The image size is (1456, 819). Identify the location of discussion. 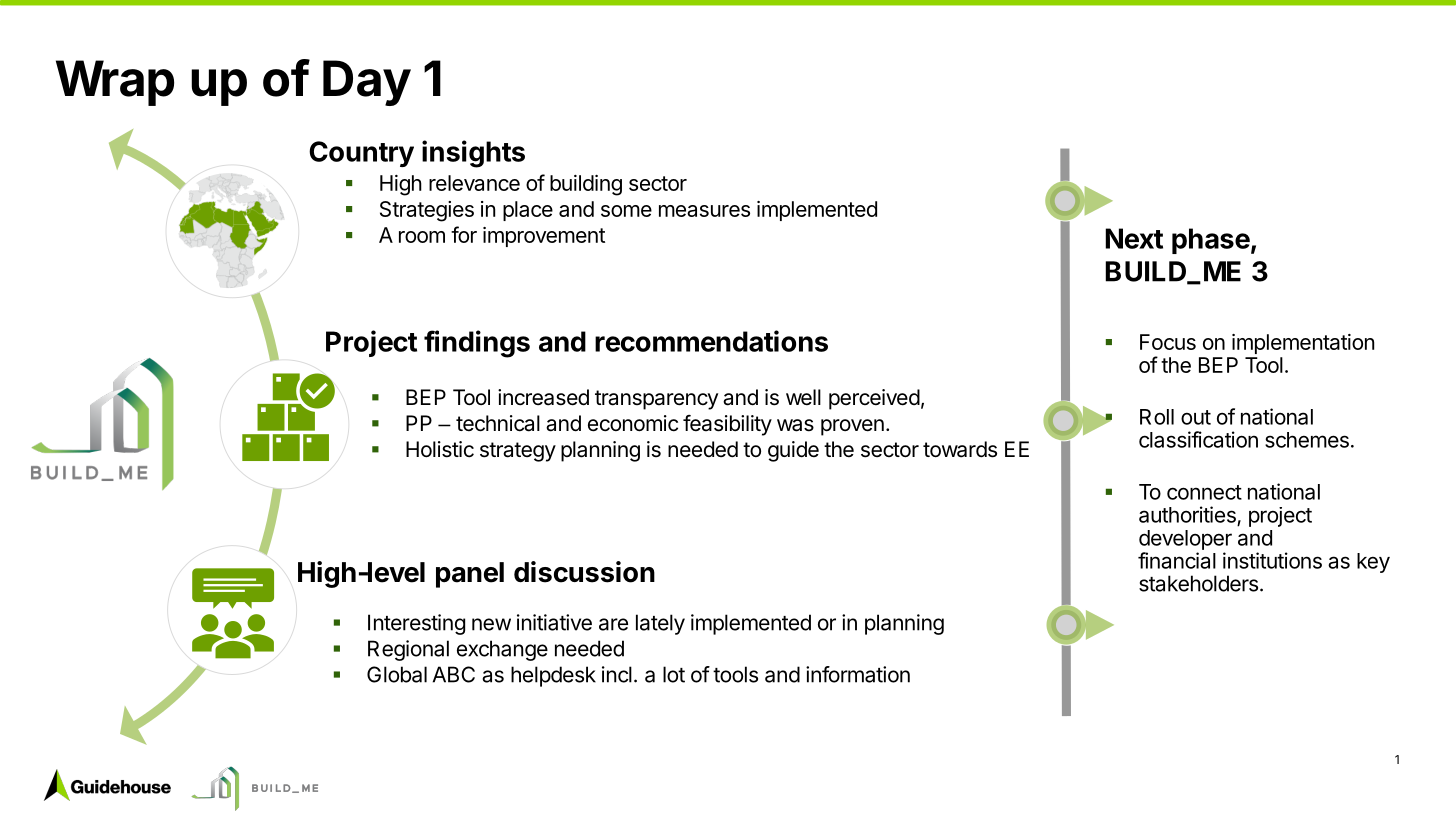
(584, 572).
